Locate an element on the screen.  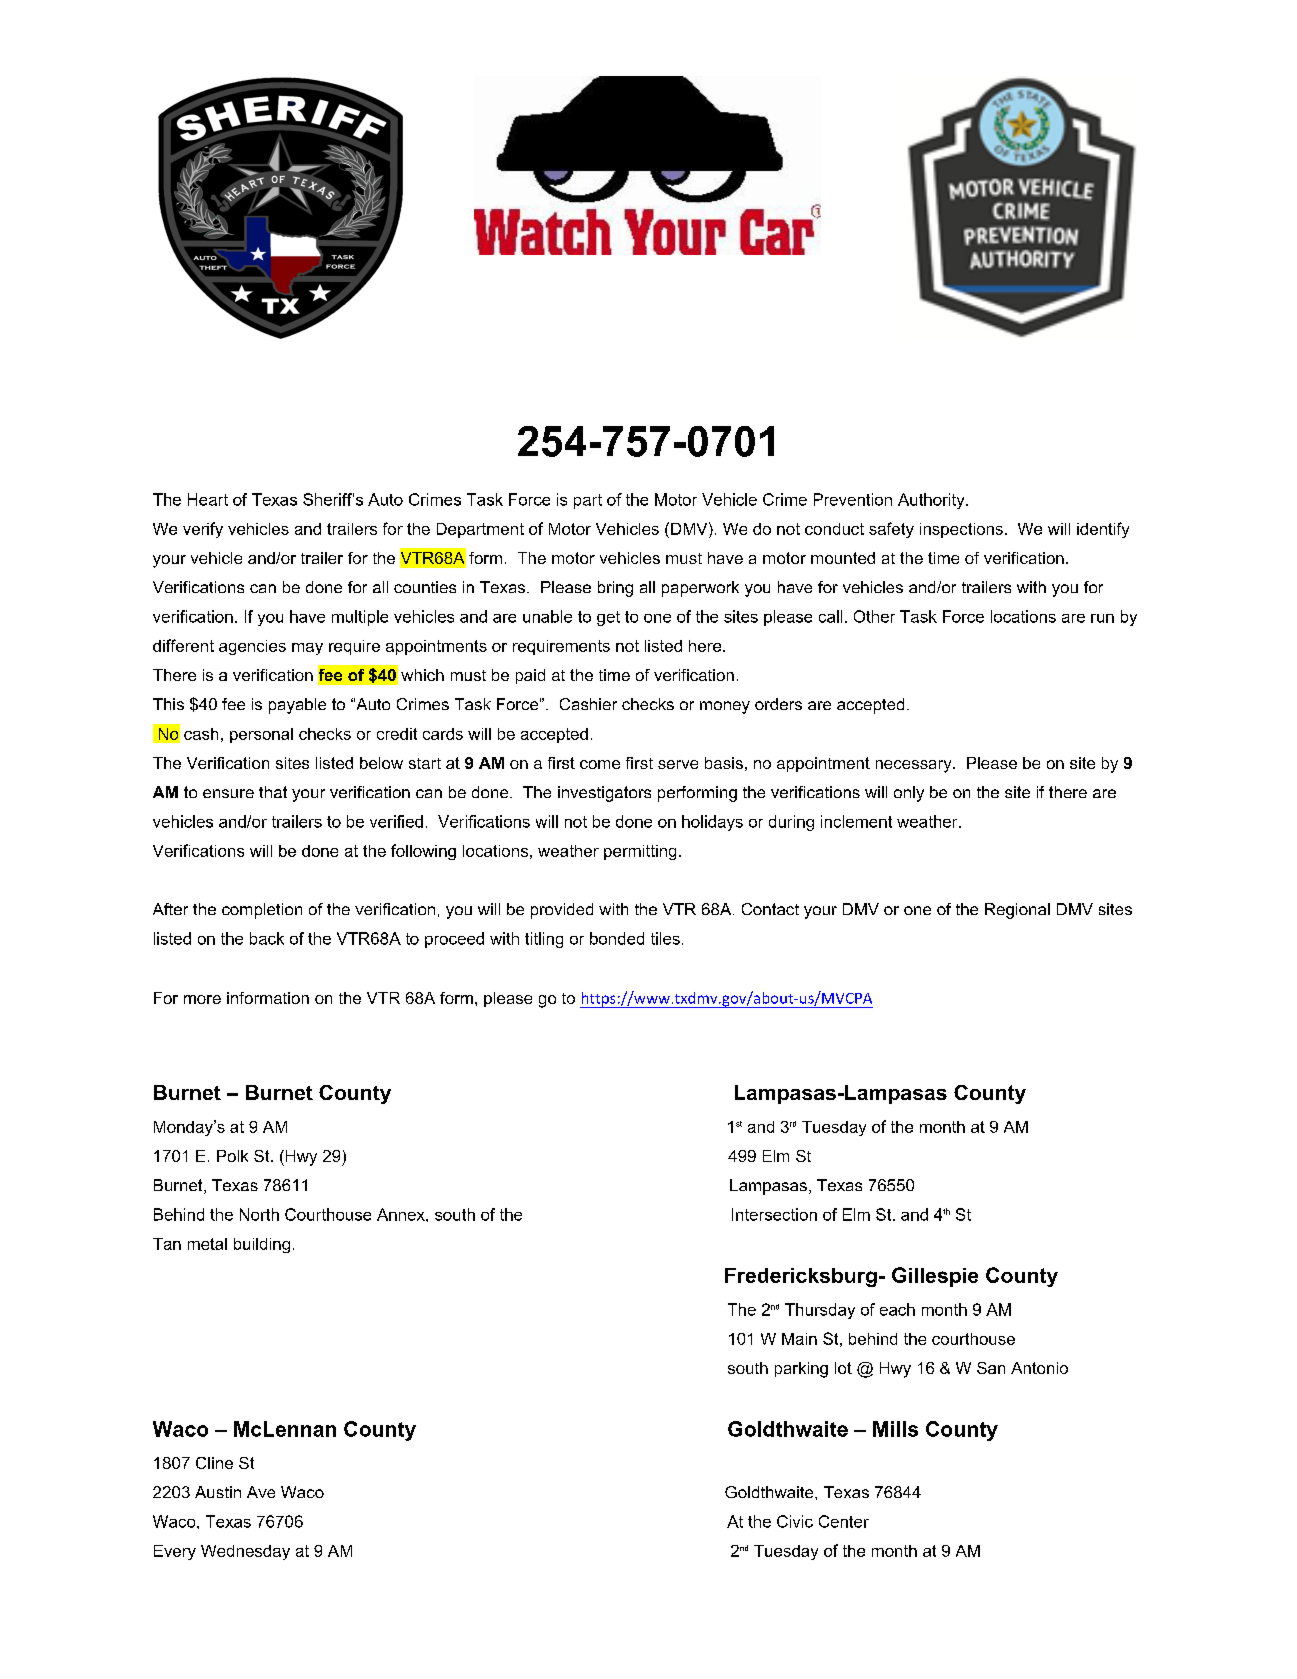
San is located at coordinates (991, 1368).
